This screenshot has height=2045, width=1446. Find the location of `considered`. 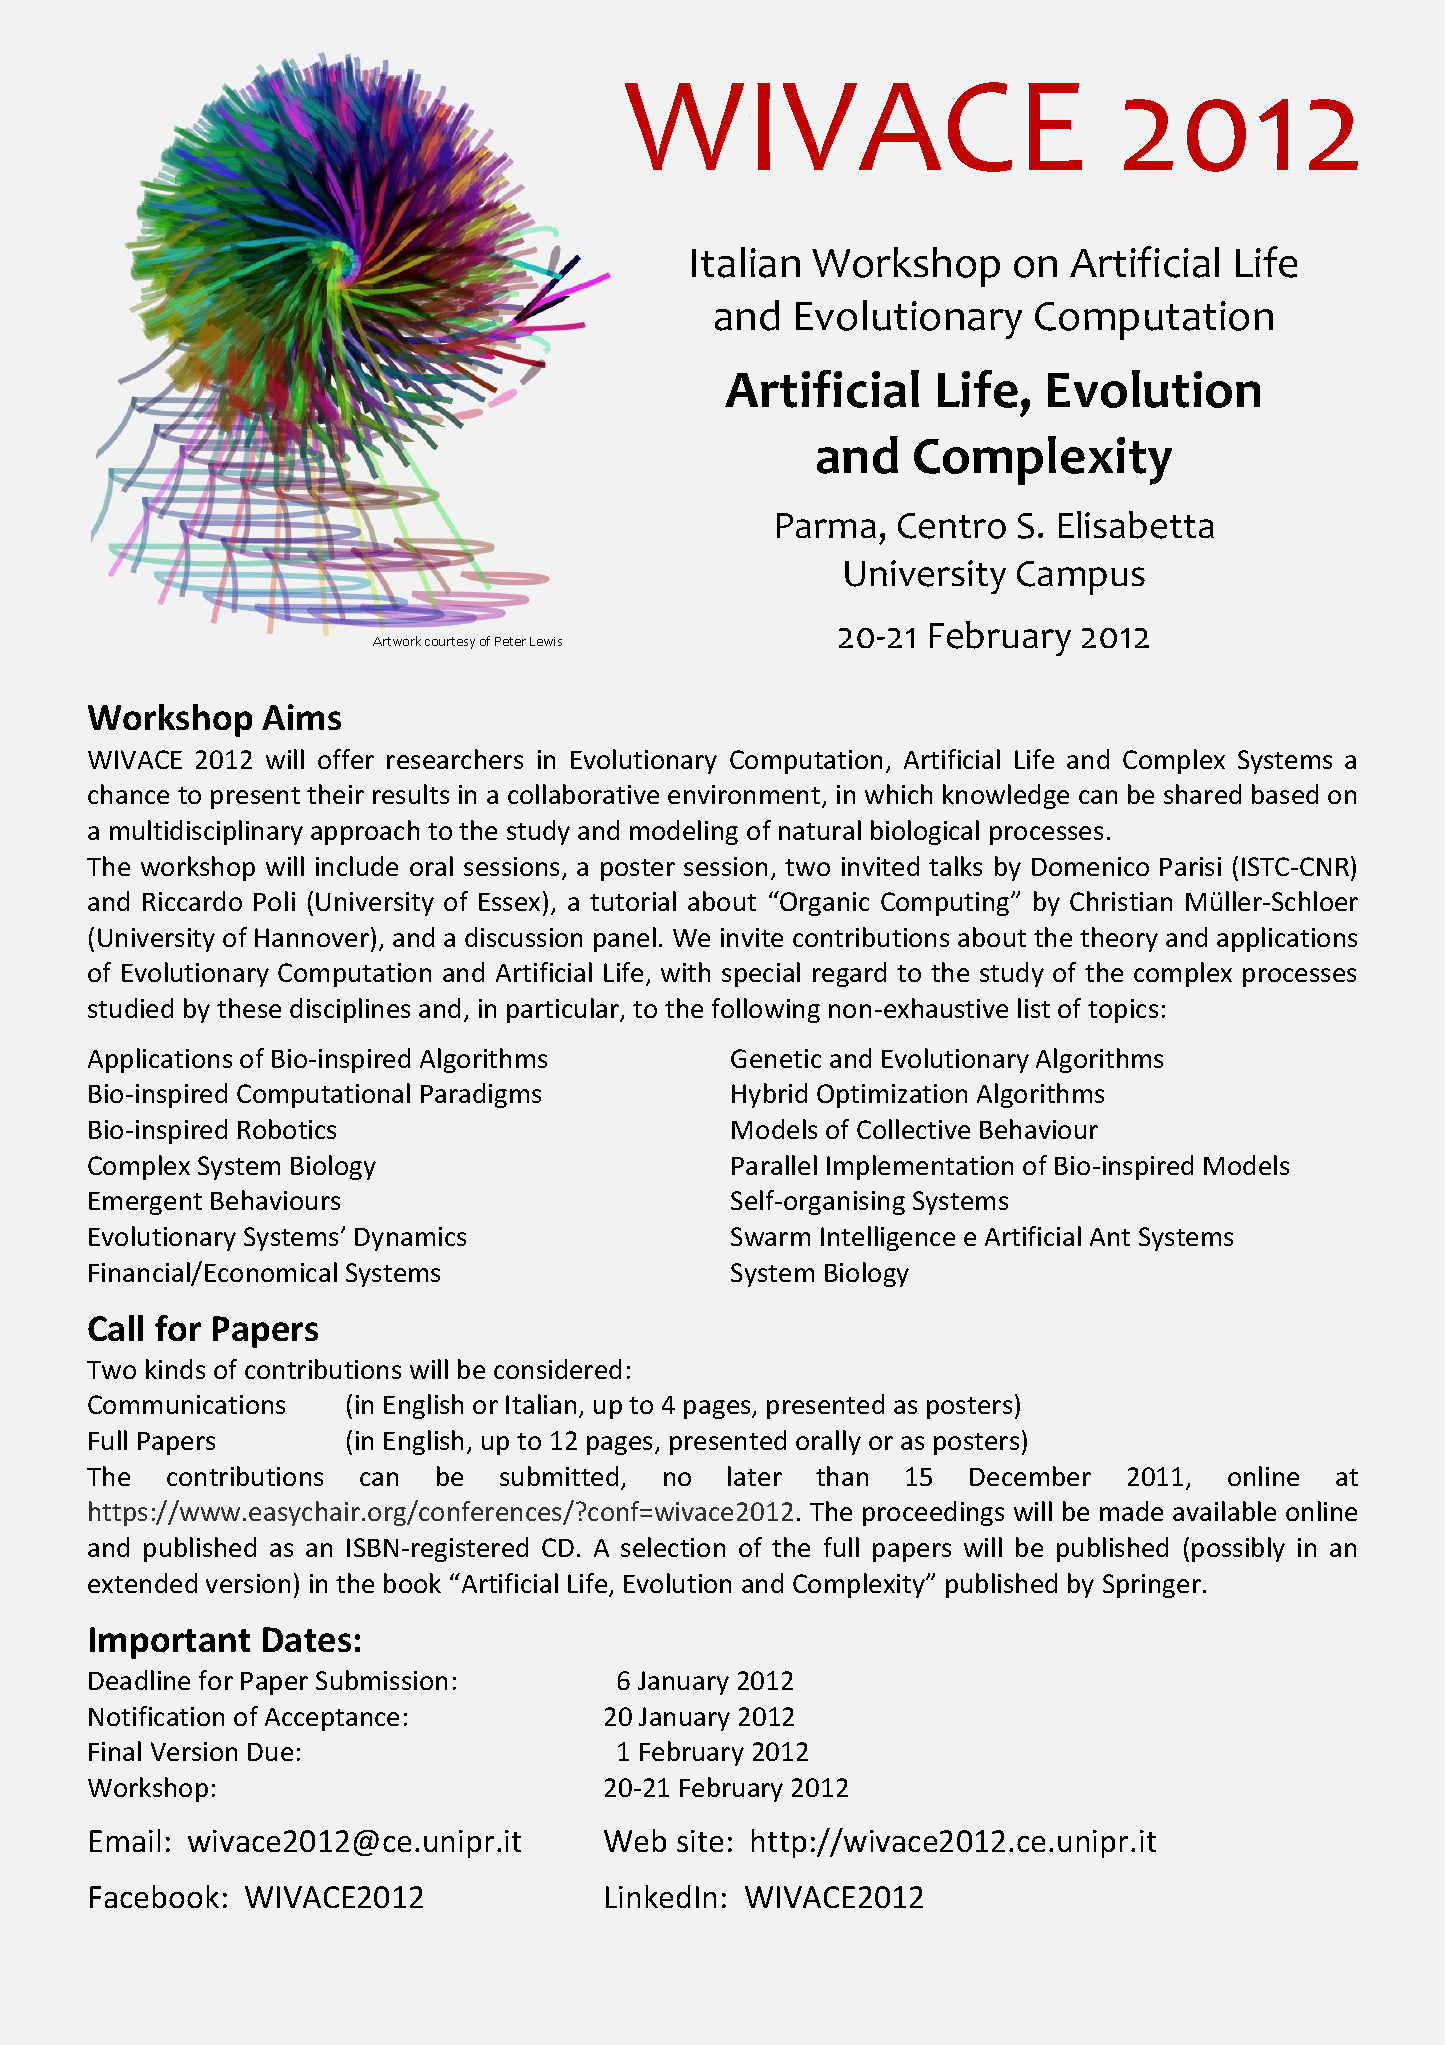

considered is located at coordinates (557, 1369).
